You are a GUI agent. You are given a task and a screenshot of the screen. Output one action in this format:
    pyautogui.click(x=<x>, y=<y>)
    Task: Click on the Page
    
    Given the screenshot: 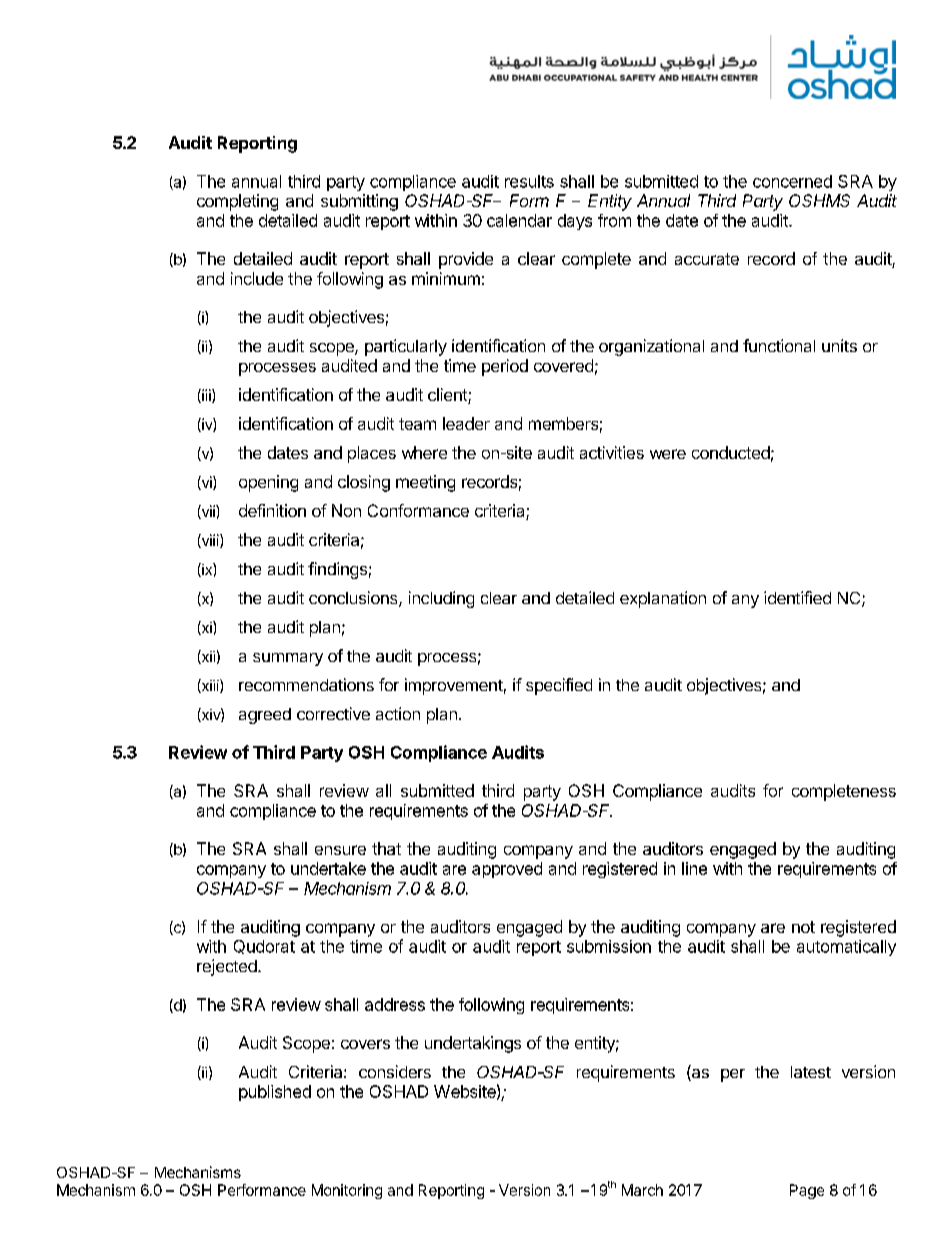 What is the action you would take?
    pyautogui.click(x=807, y=1191)
